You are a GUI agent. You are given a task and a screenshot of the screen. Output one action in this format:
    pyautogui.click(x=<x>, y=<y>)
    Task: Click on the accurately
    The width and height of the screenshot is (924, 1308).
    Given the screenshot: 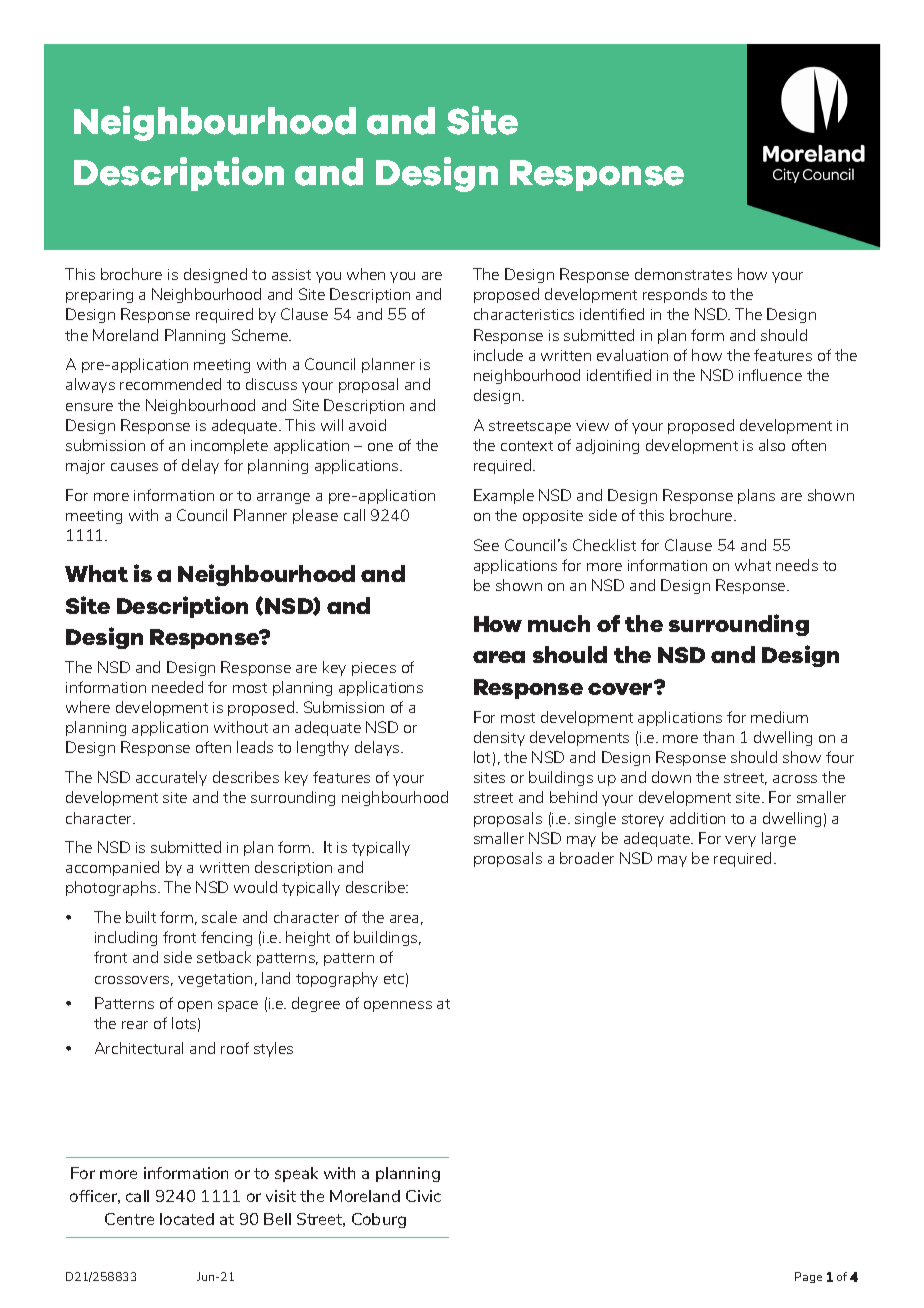 What is the action you would take?
    pyautogui.click(x=171, y=778)
